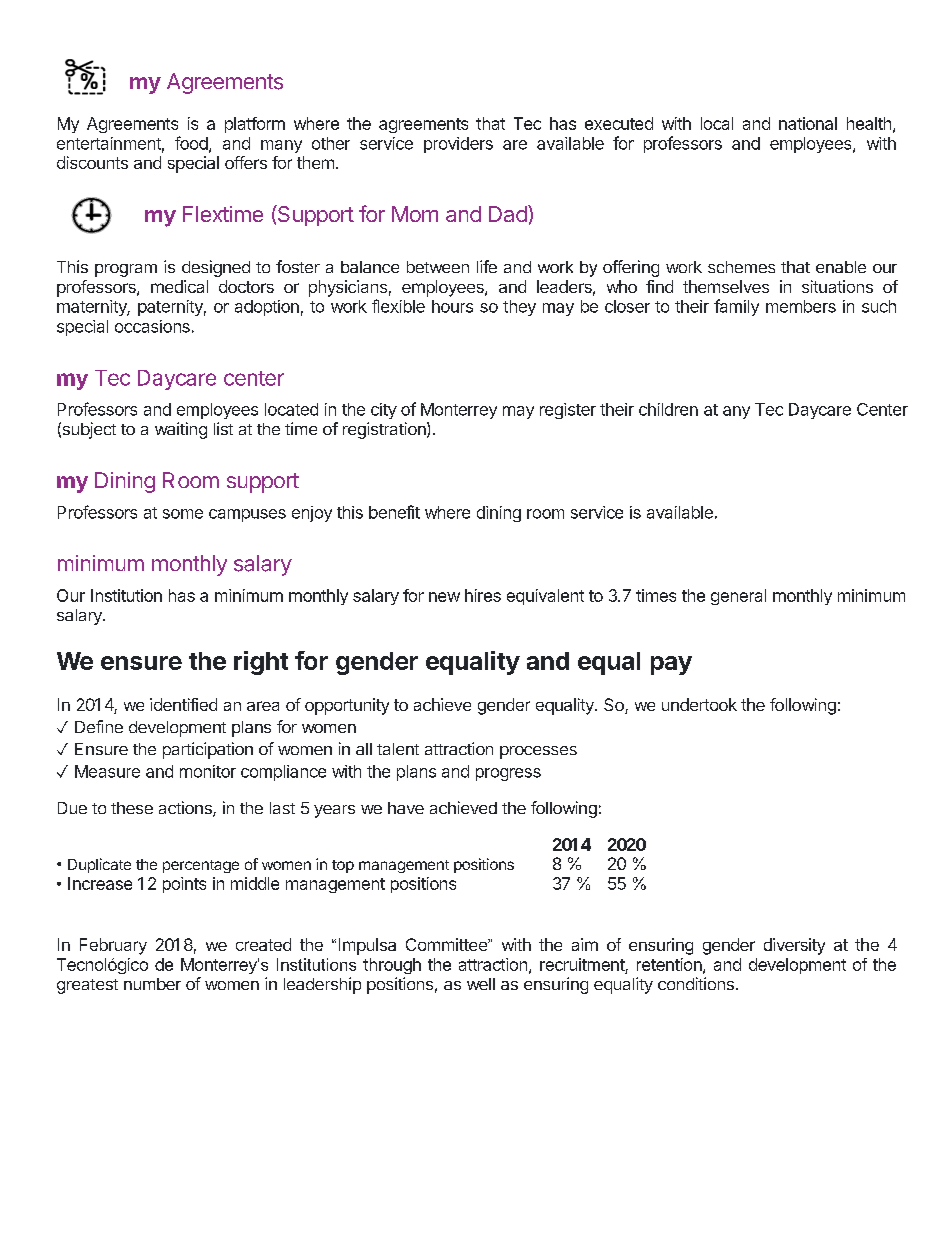 The width and height of the image is (952, 1233). Describe the element at coordinates (192, 144) in the image. I see `food` at that location.
